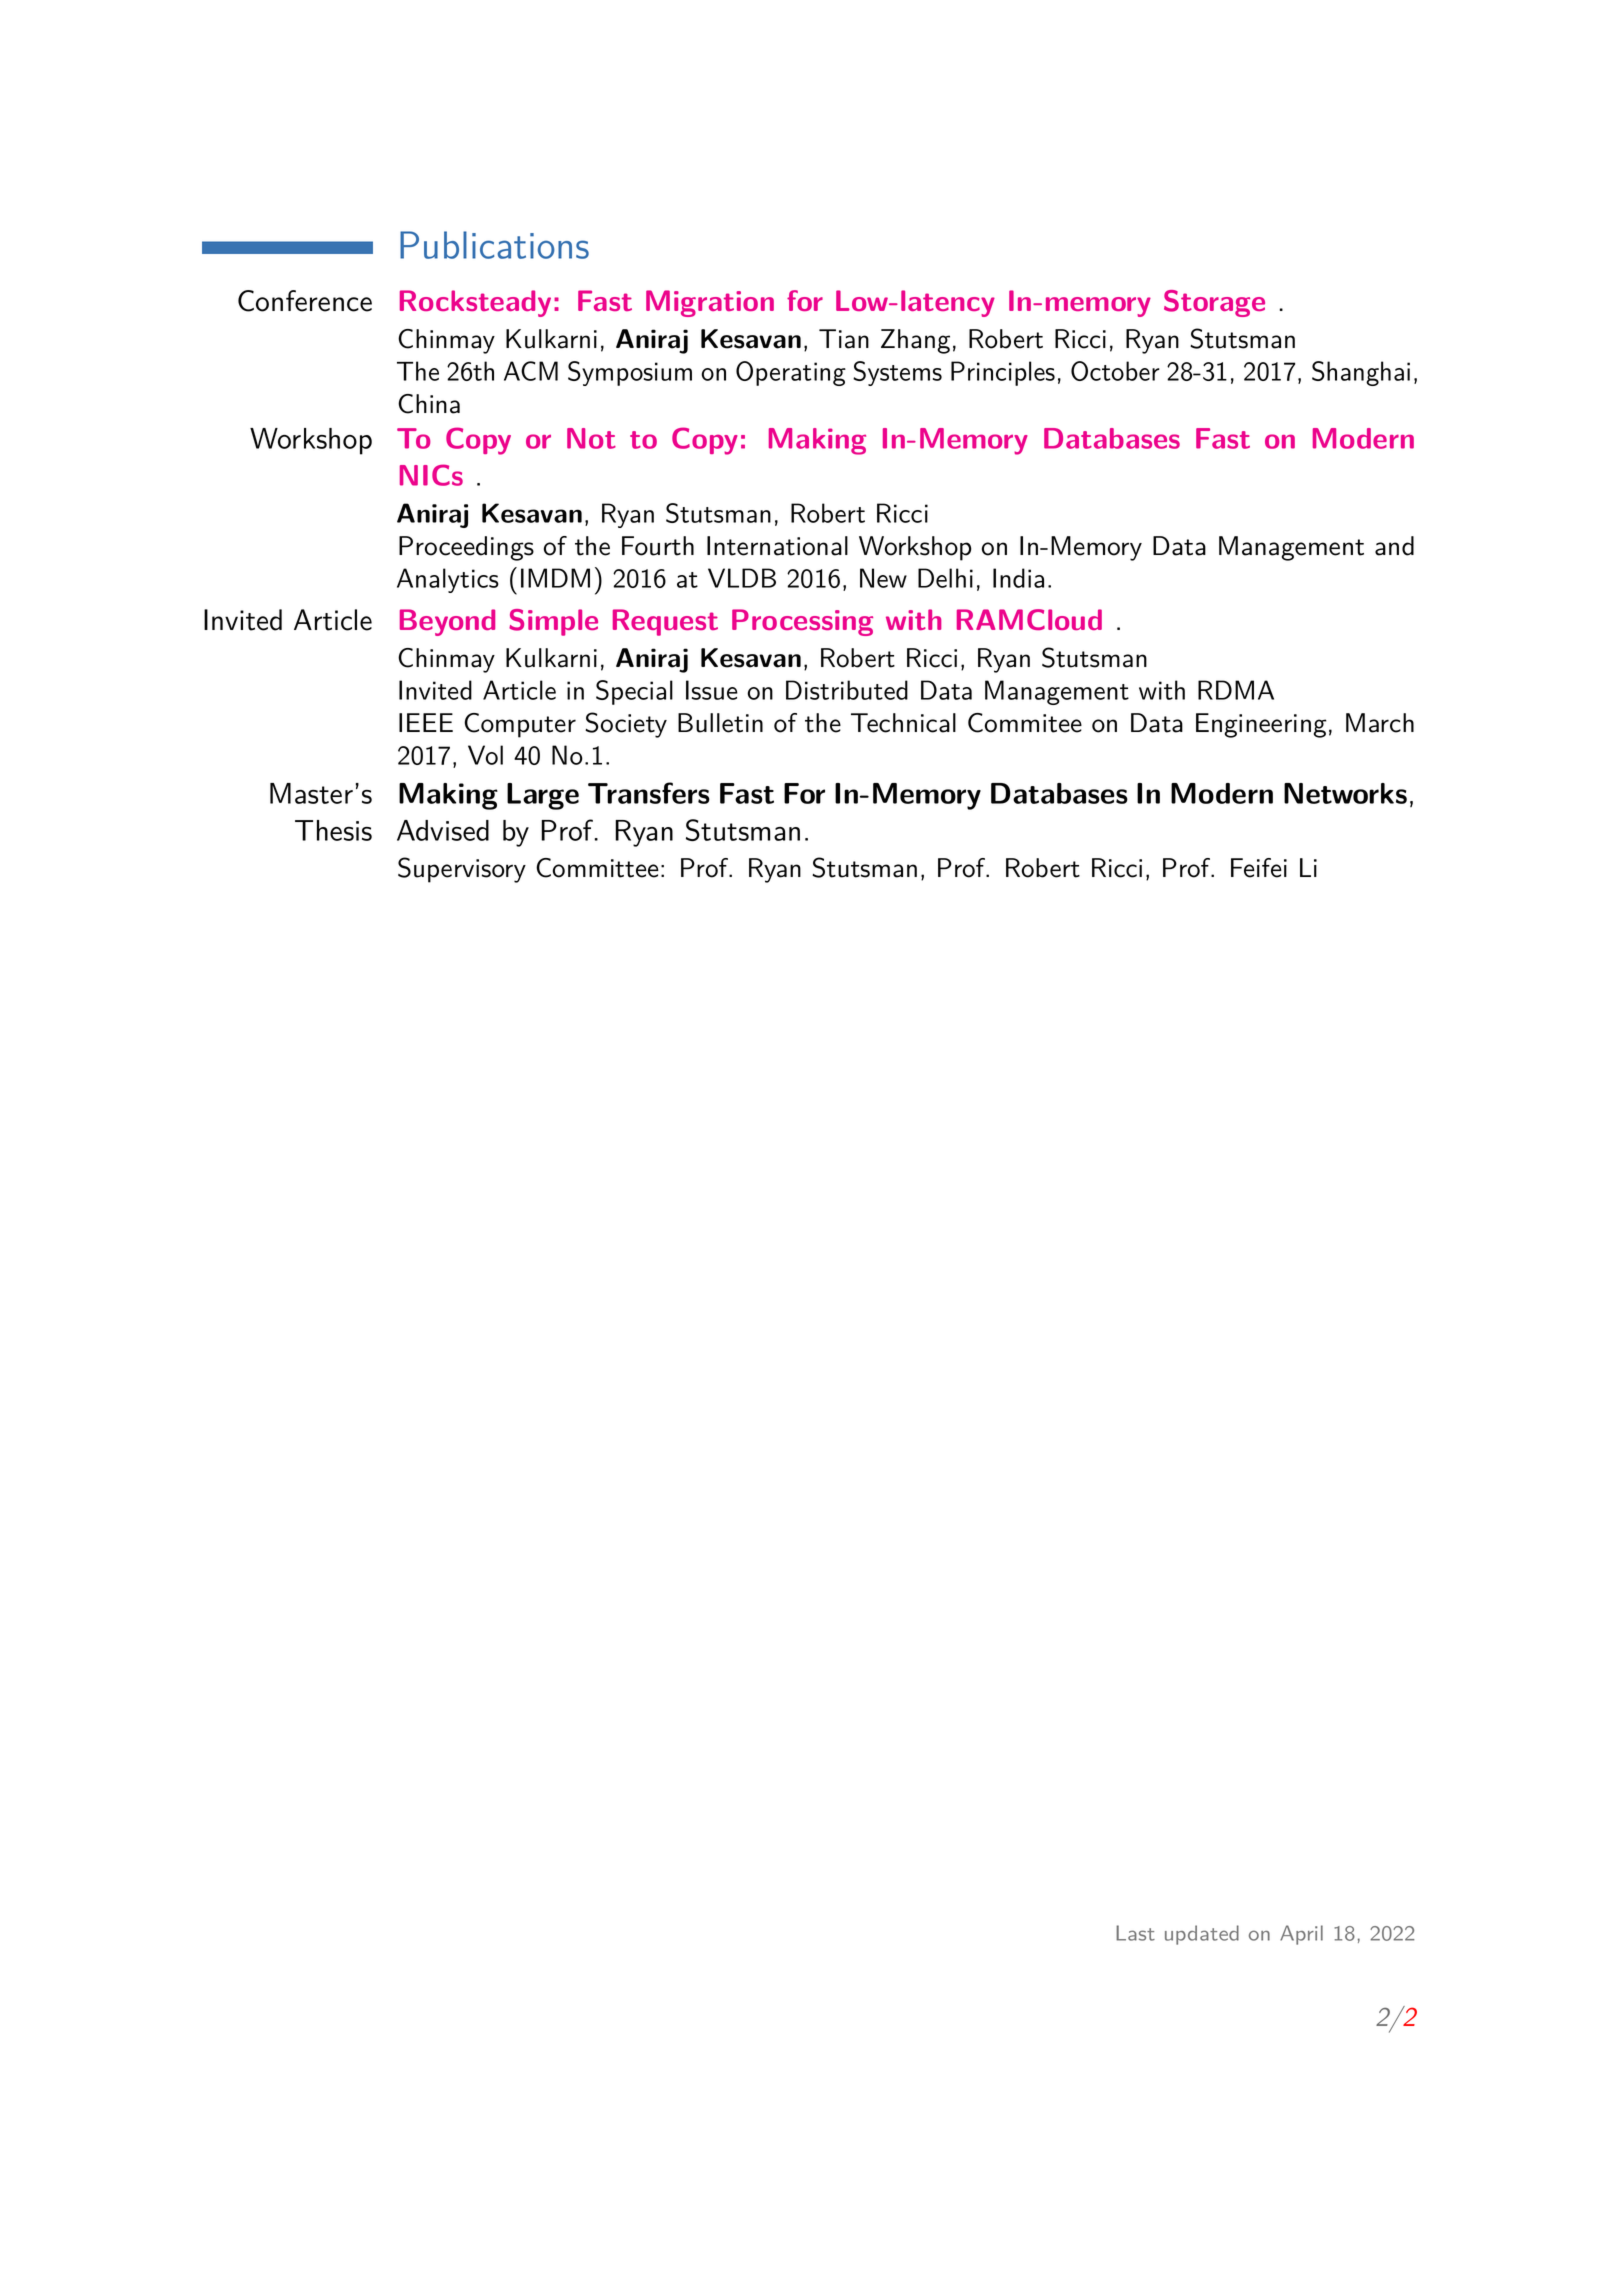  I want to click on Publications, so click(494, 245).
